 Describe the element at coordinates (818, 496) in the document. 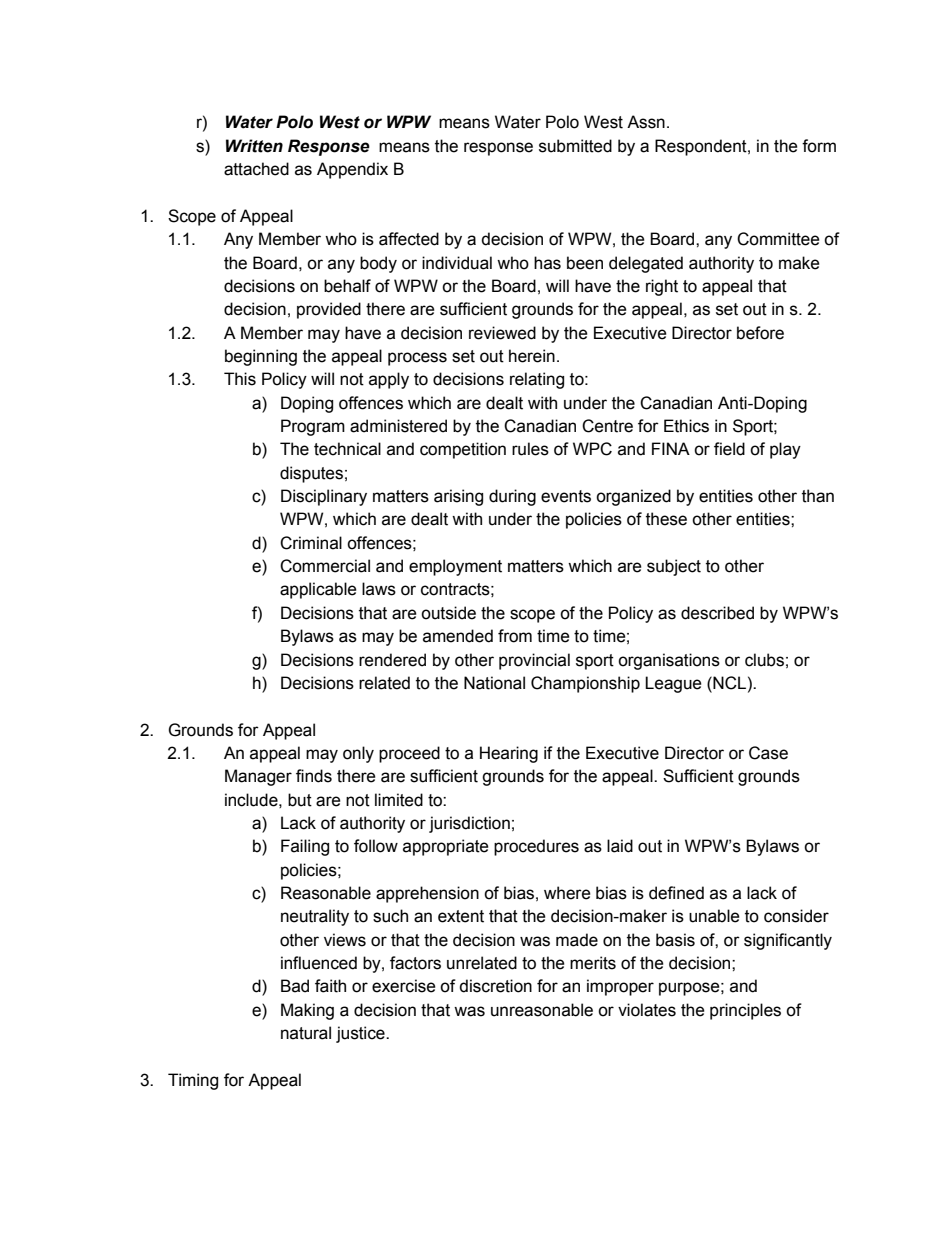

I see `than` at that location.
